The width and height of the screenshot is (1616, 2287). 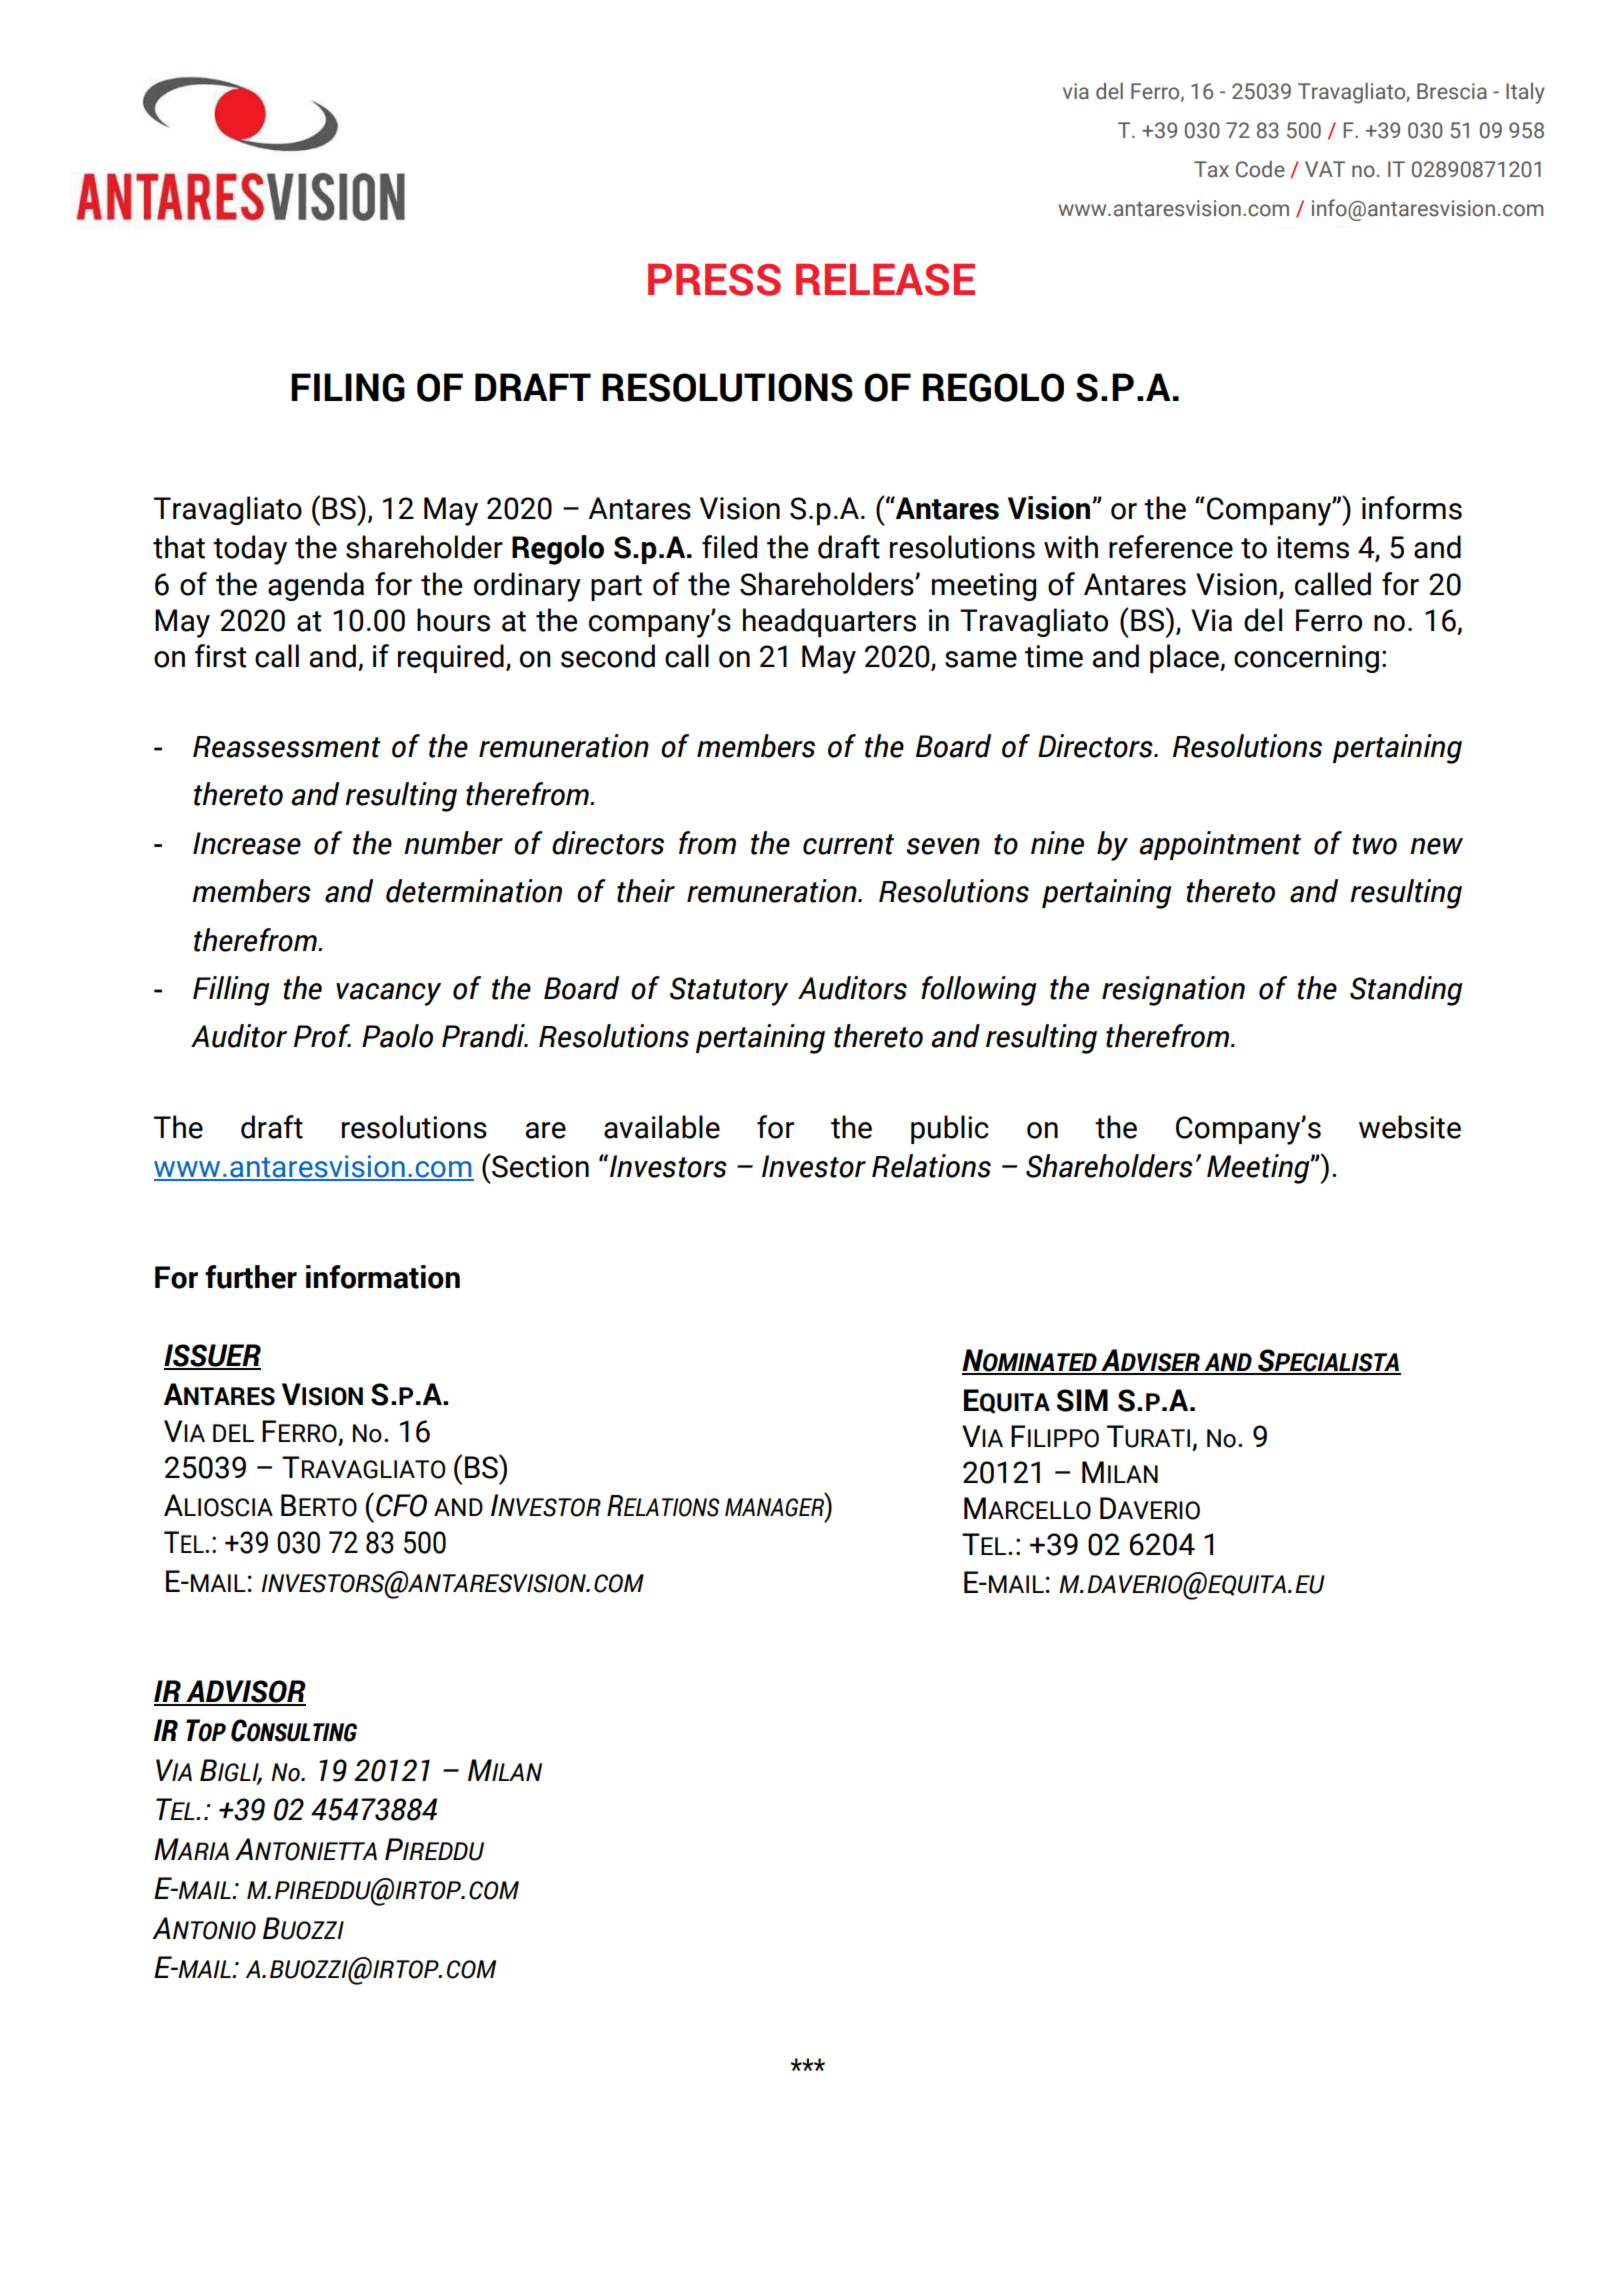 I want to click on FILING, so click(x=348, y=387).
